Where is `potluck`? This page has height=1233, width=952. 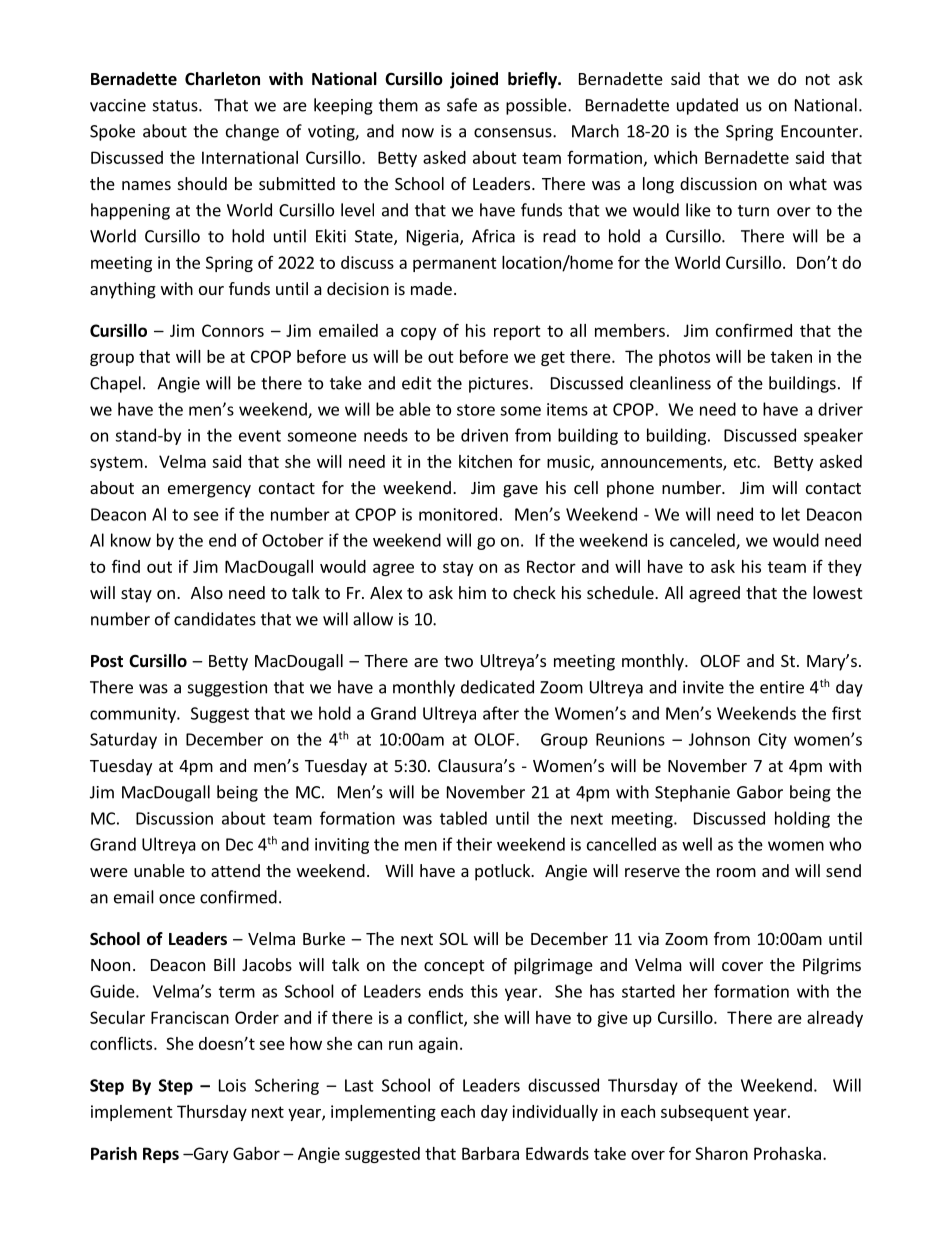
potluck is located at coordinates (503, 872).
